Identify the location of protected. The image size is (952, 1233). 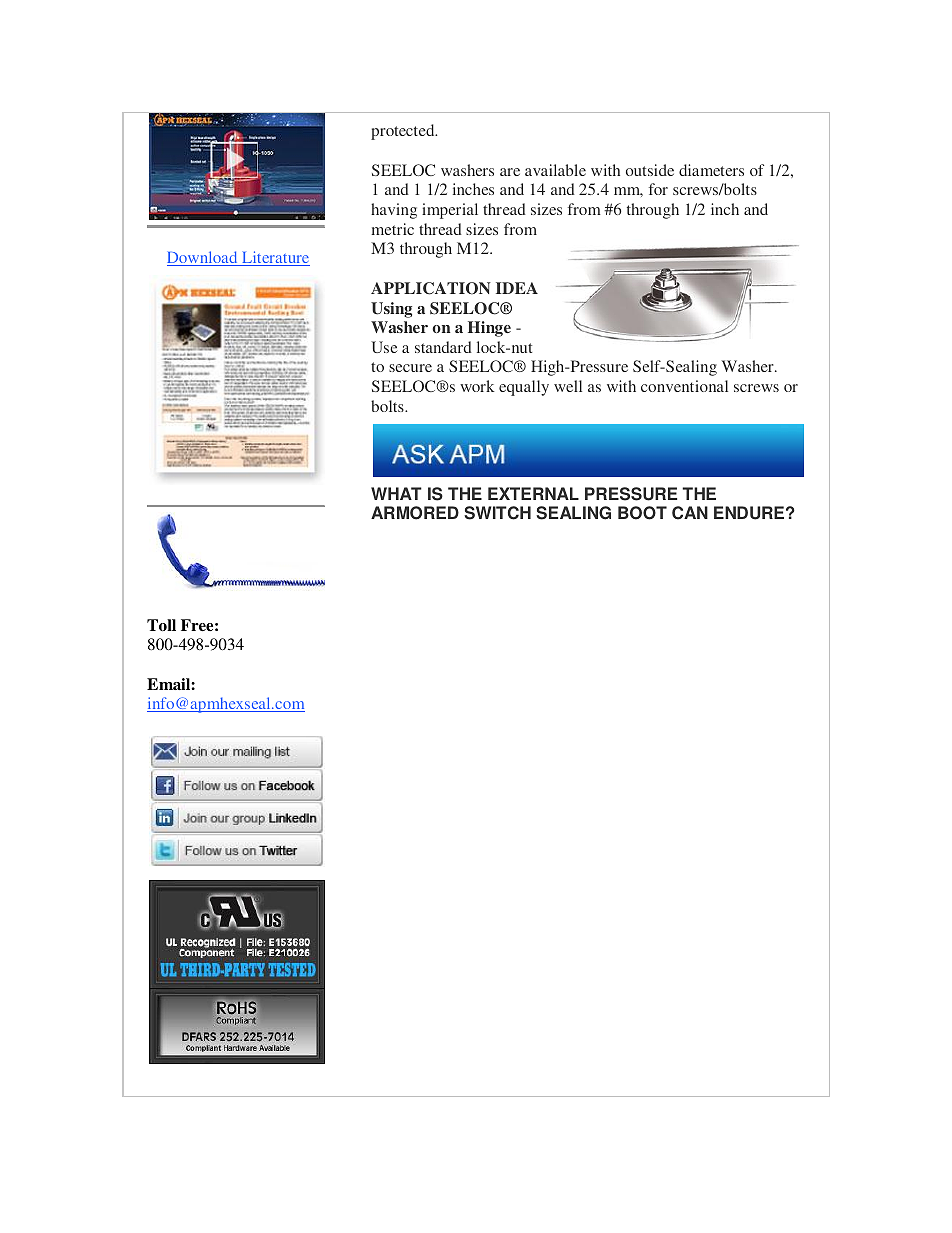
(404, 132).
